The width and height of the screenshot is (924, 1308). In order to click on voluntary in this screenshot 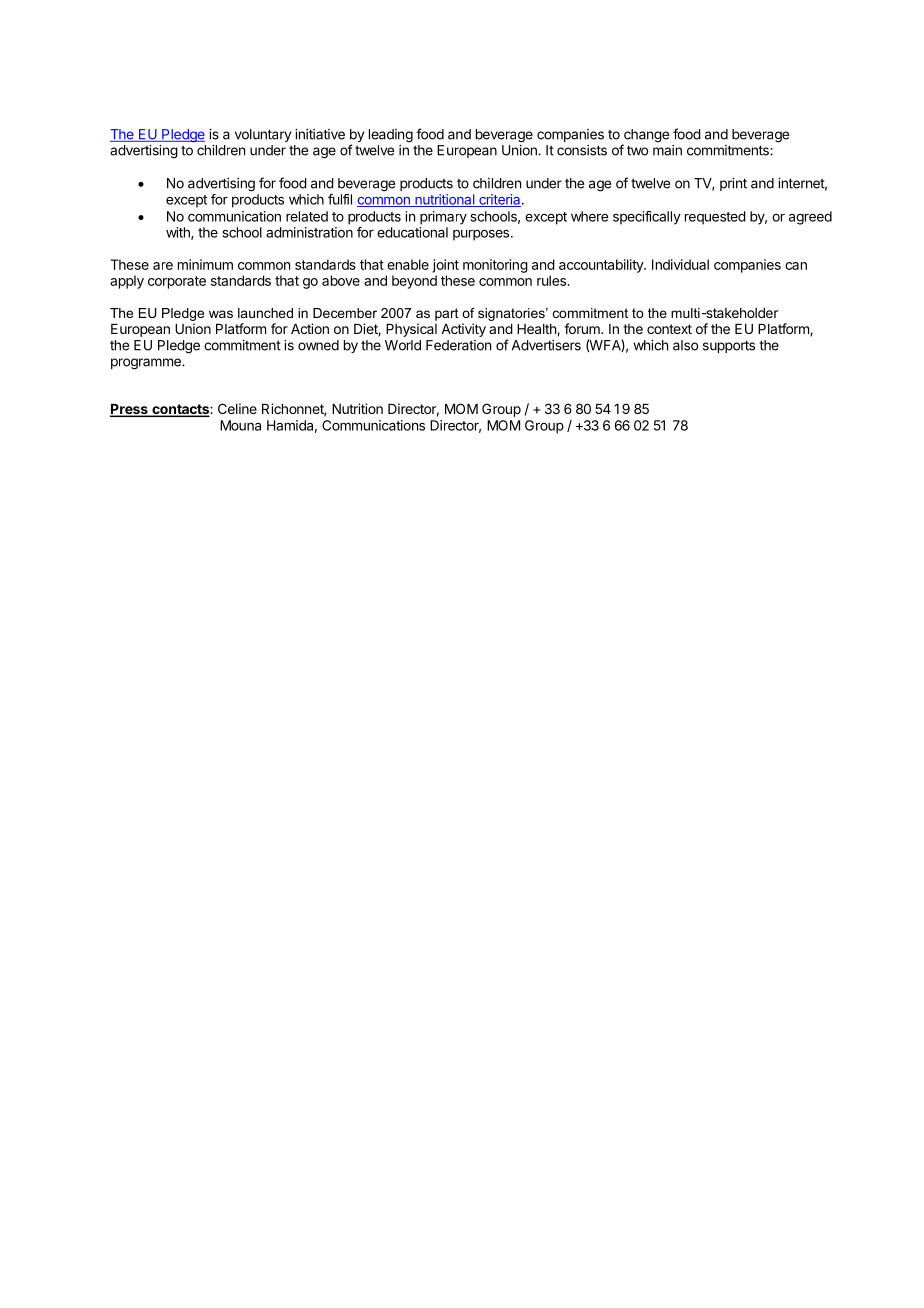, I will do `click(263, 135)`.
